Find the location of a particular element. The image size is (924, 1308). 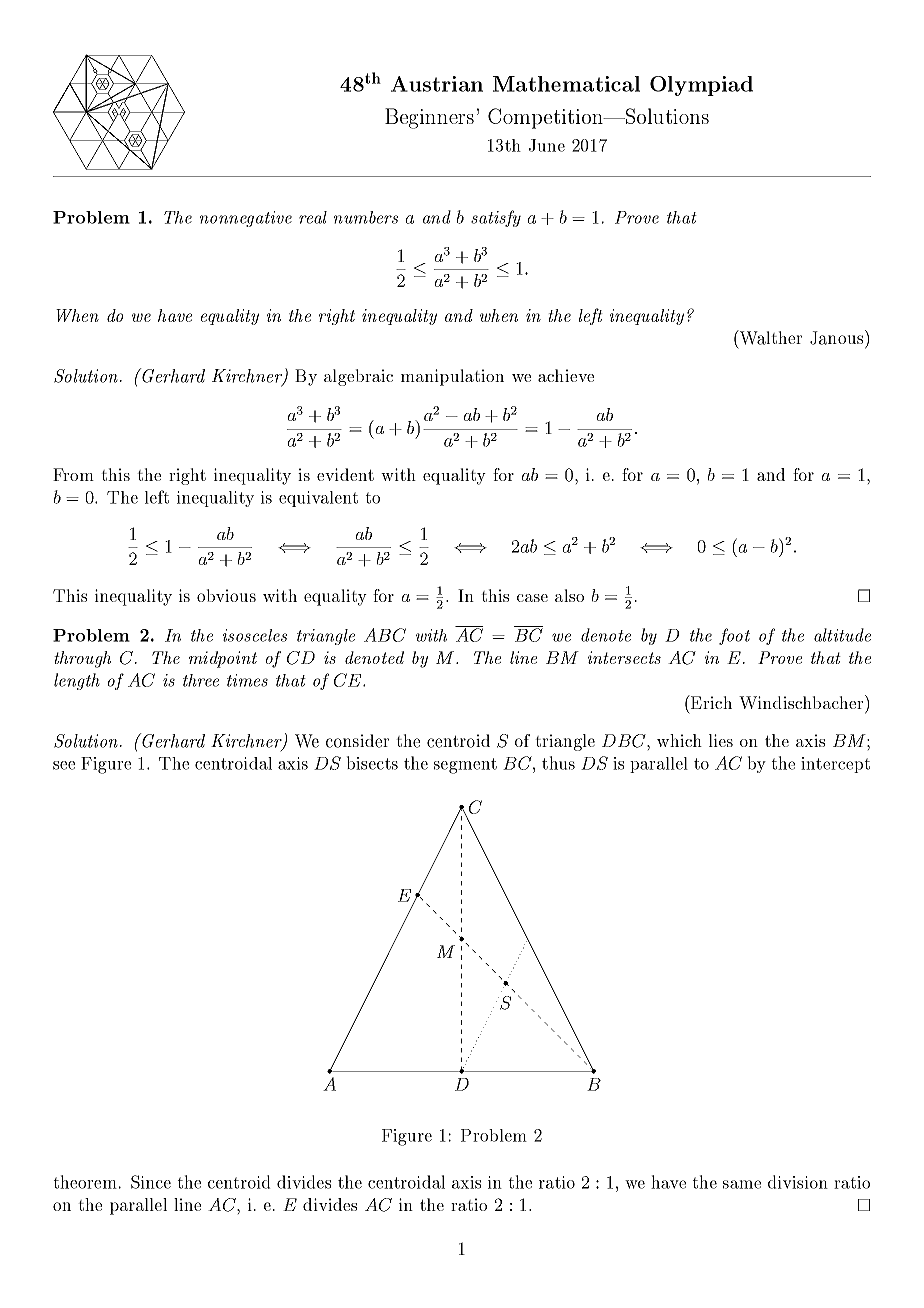

nonnegative is located at coordinates (246, 219).
